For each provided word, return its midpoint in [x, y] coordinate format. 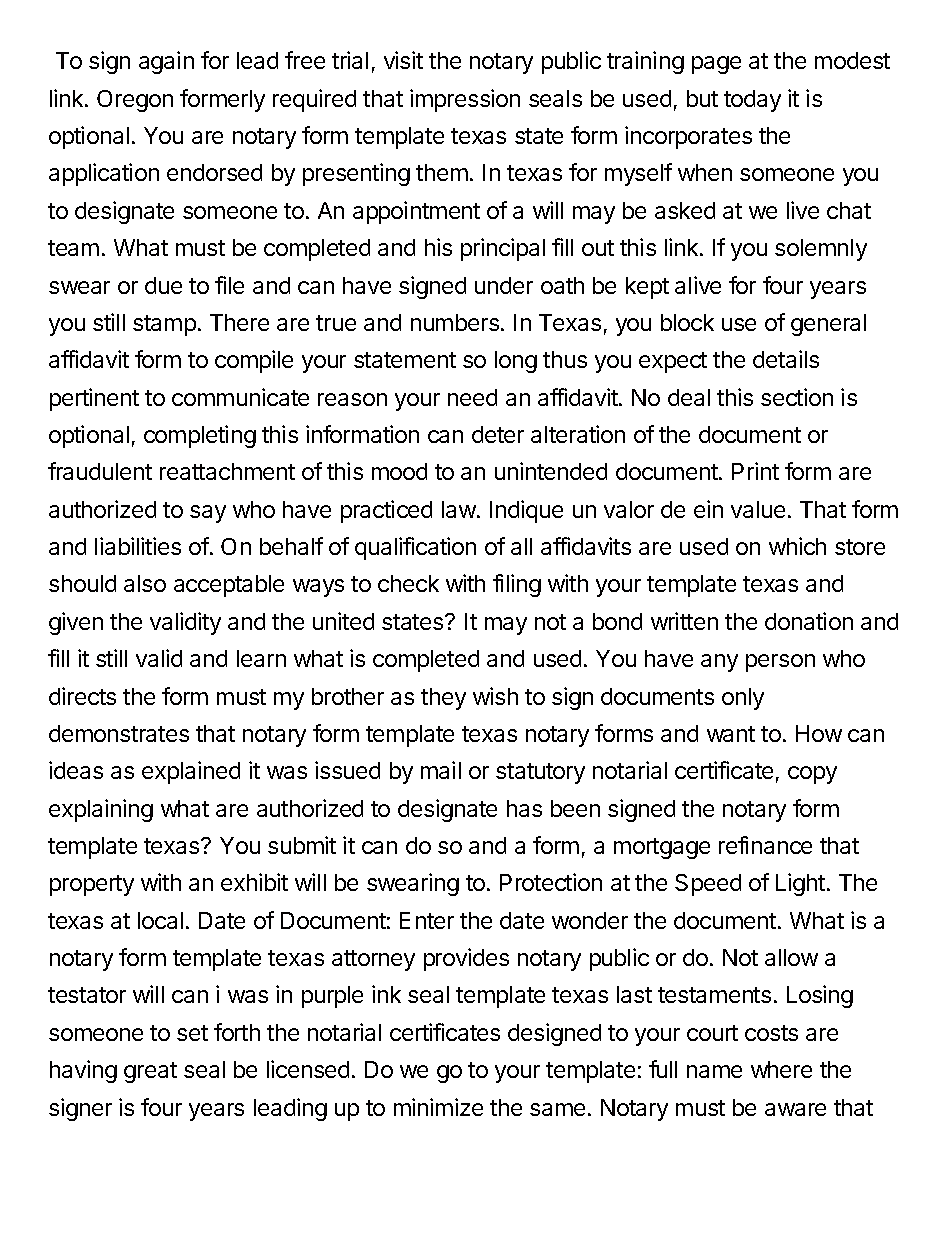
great [150, 1072]
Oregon [135, 101]
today [752, 101]
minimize [438, 1107]
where [781, 1069]
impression [465, 100]
